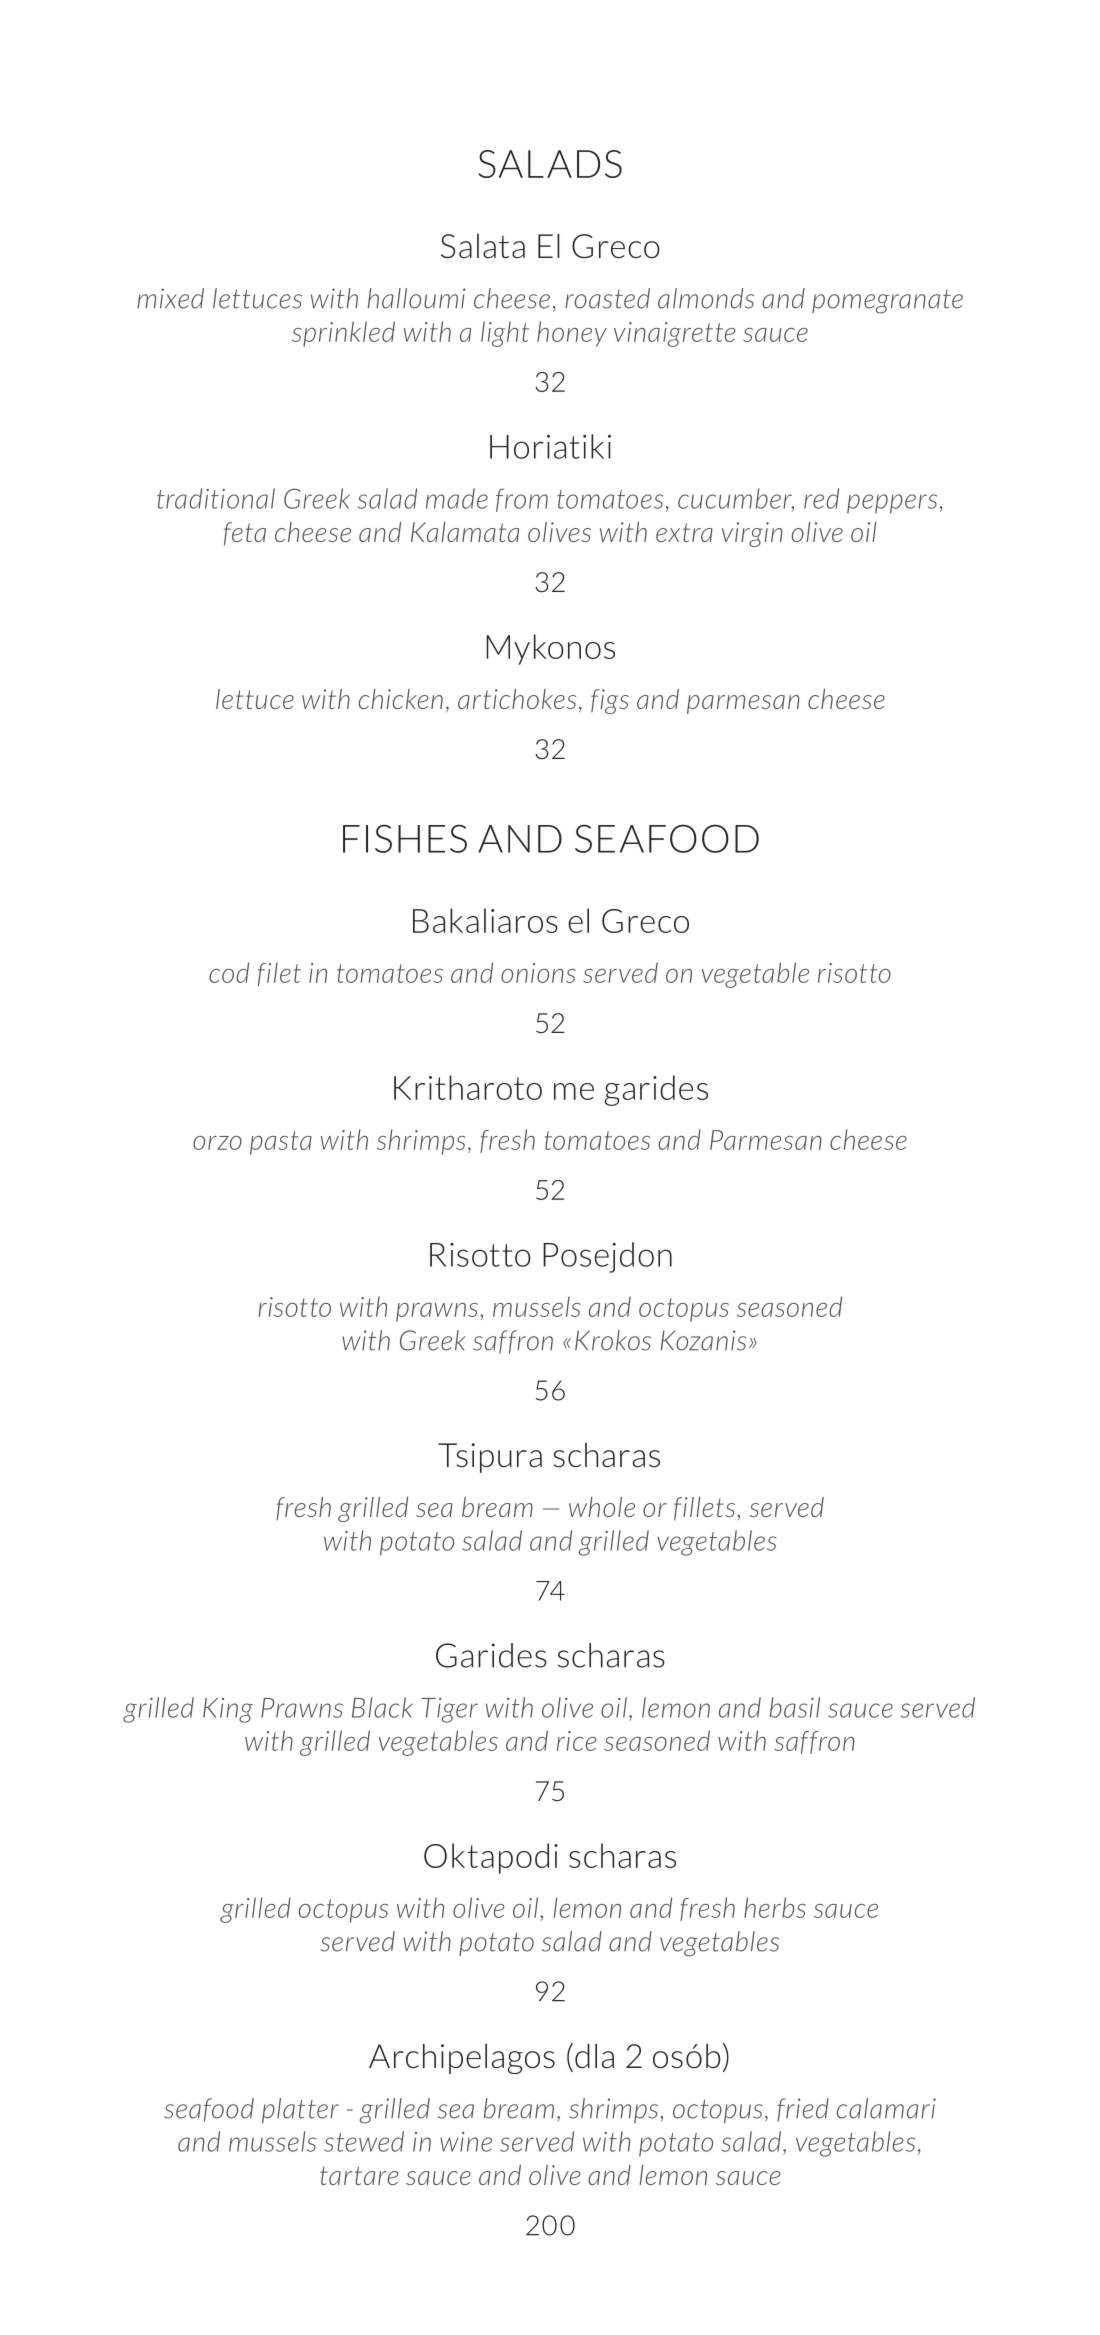  I want to click on filet, so click(279, 974).
